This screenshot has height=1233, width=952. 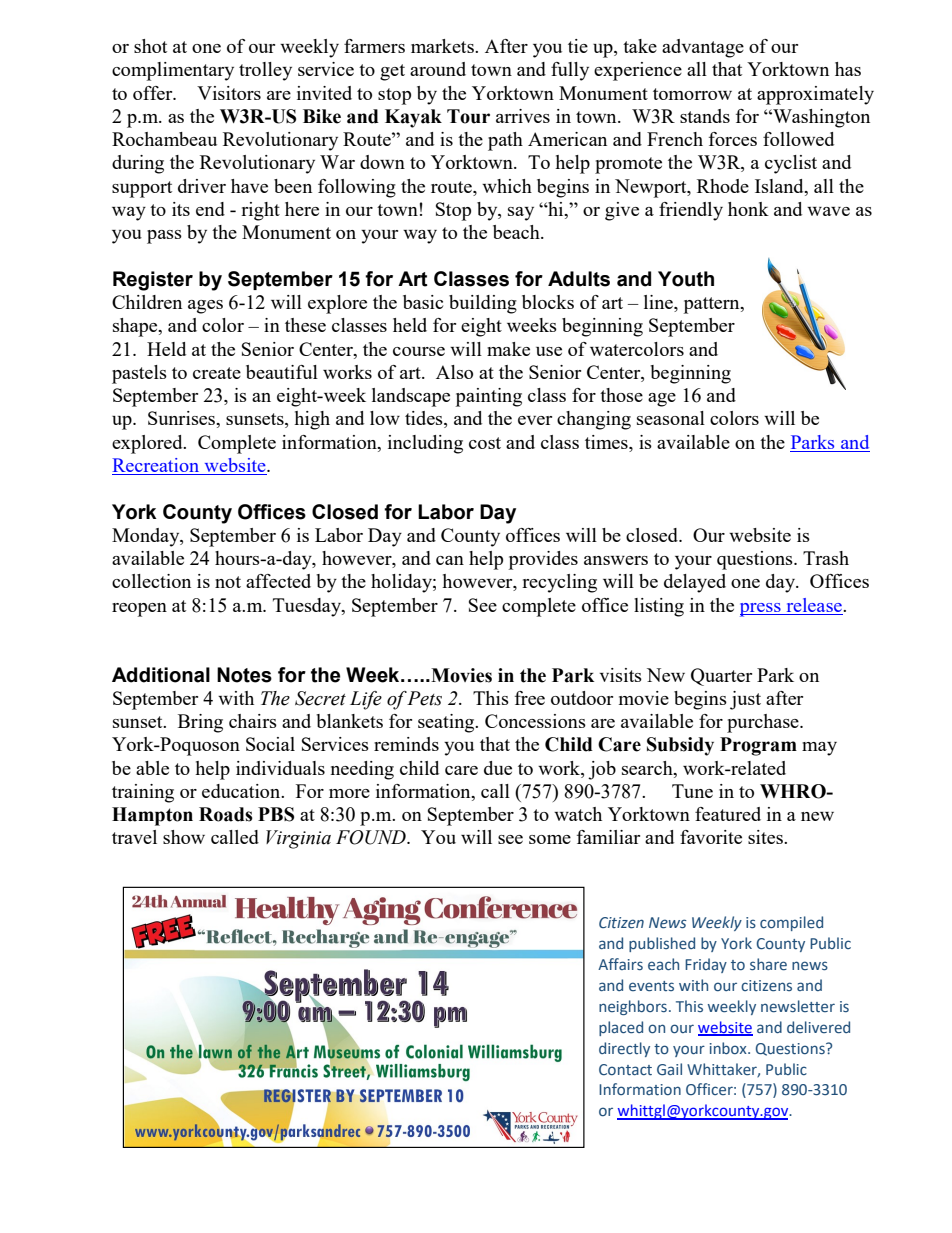 What do you see at coordinates (278, 581) in the screenshot?
I see `affected` at bounding box center [278, 581].
